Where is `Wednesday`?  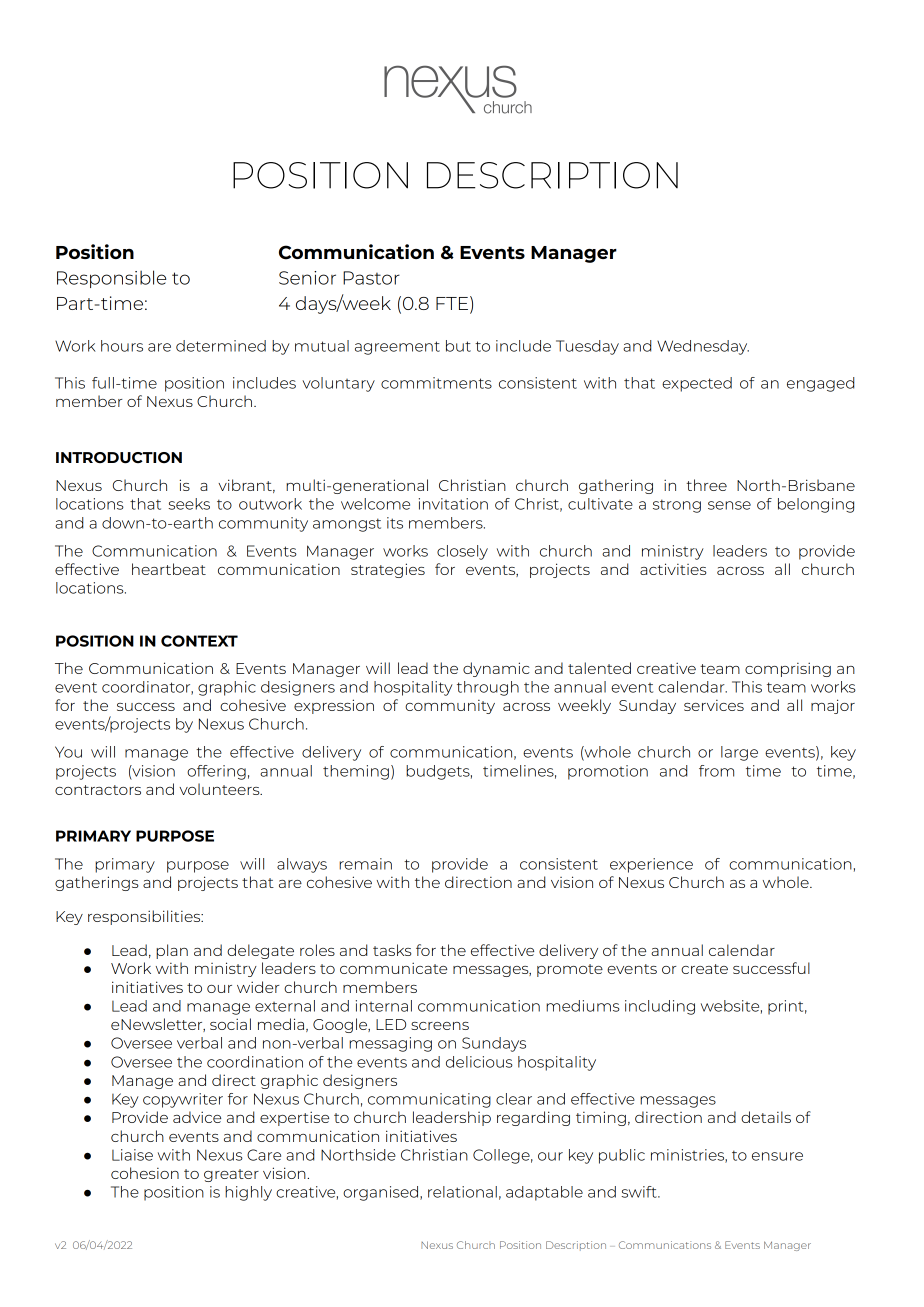
Wednesday is located at coordinates (703, 347).
